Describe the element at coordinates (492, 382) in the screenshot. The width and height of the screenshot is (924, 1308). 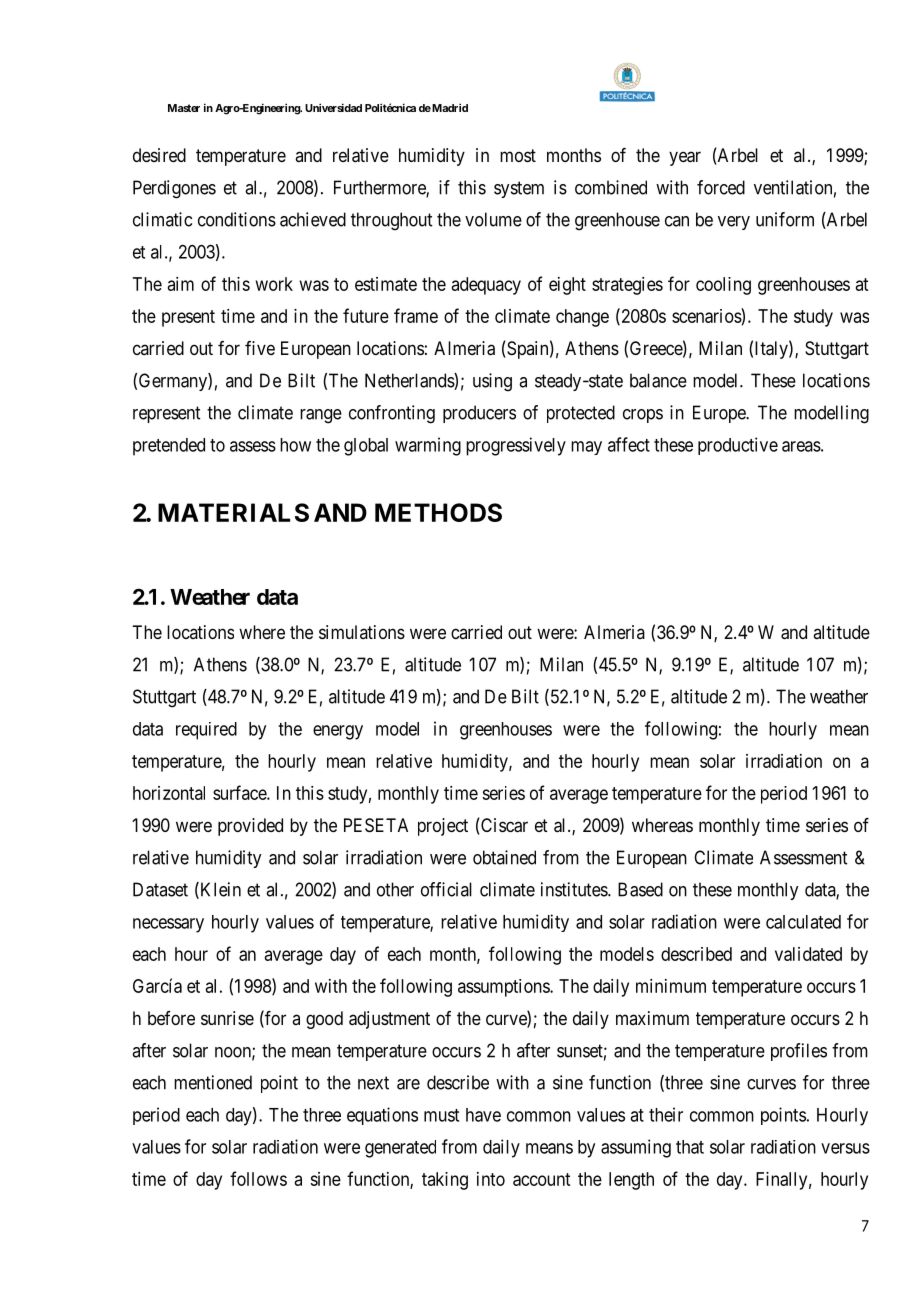
I see `using` at that location.
